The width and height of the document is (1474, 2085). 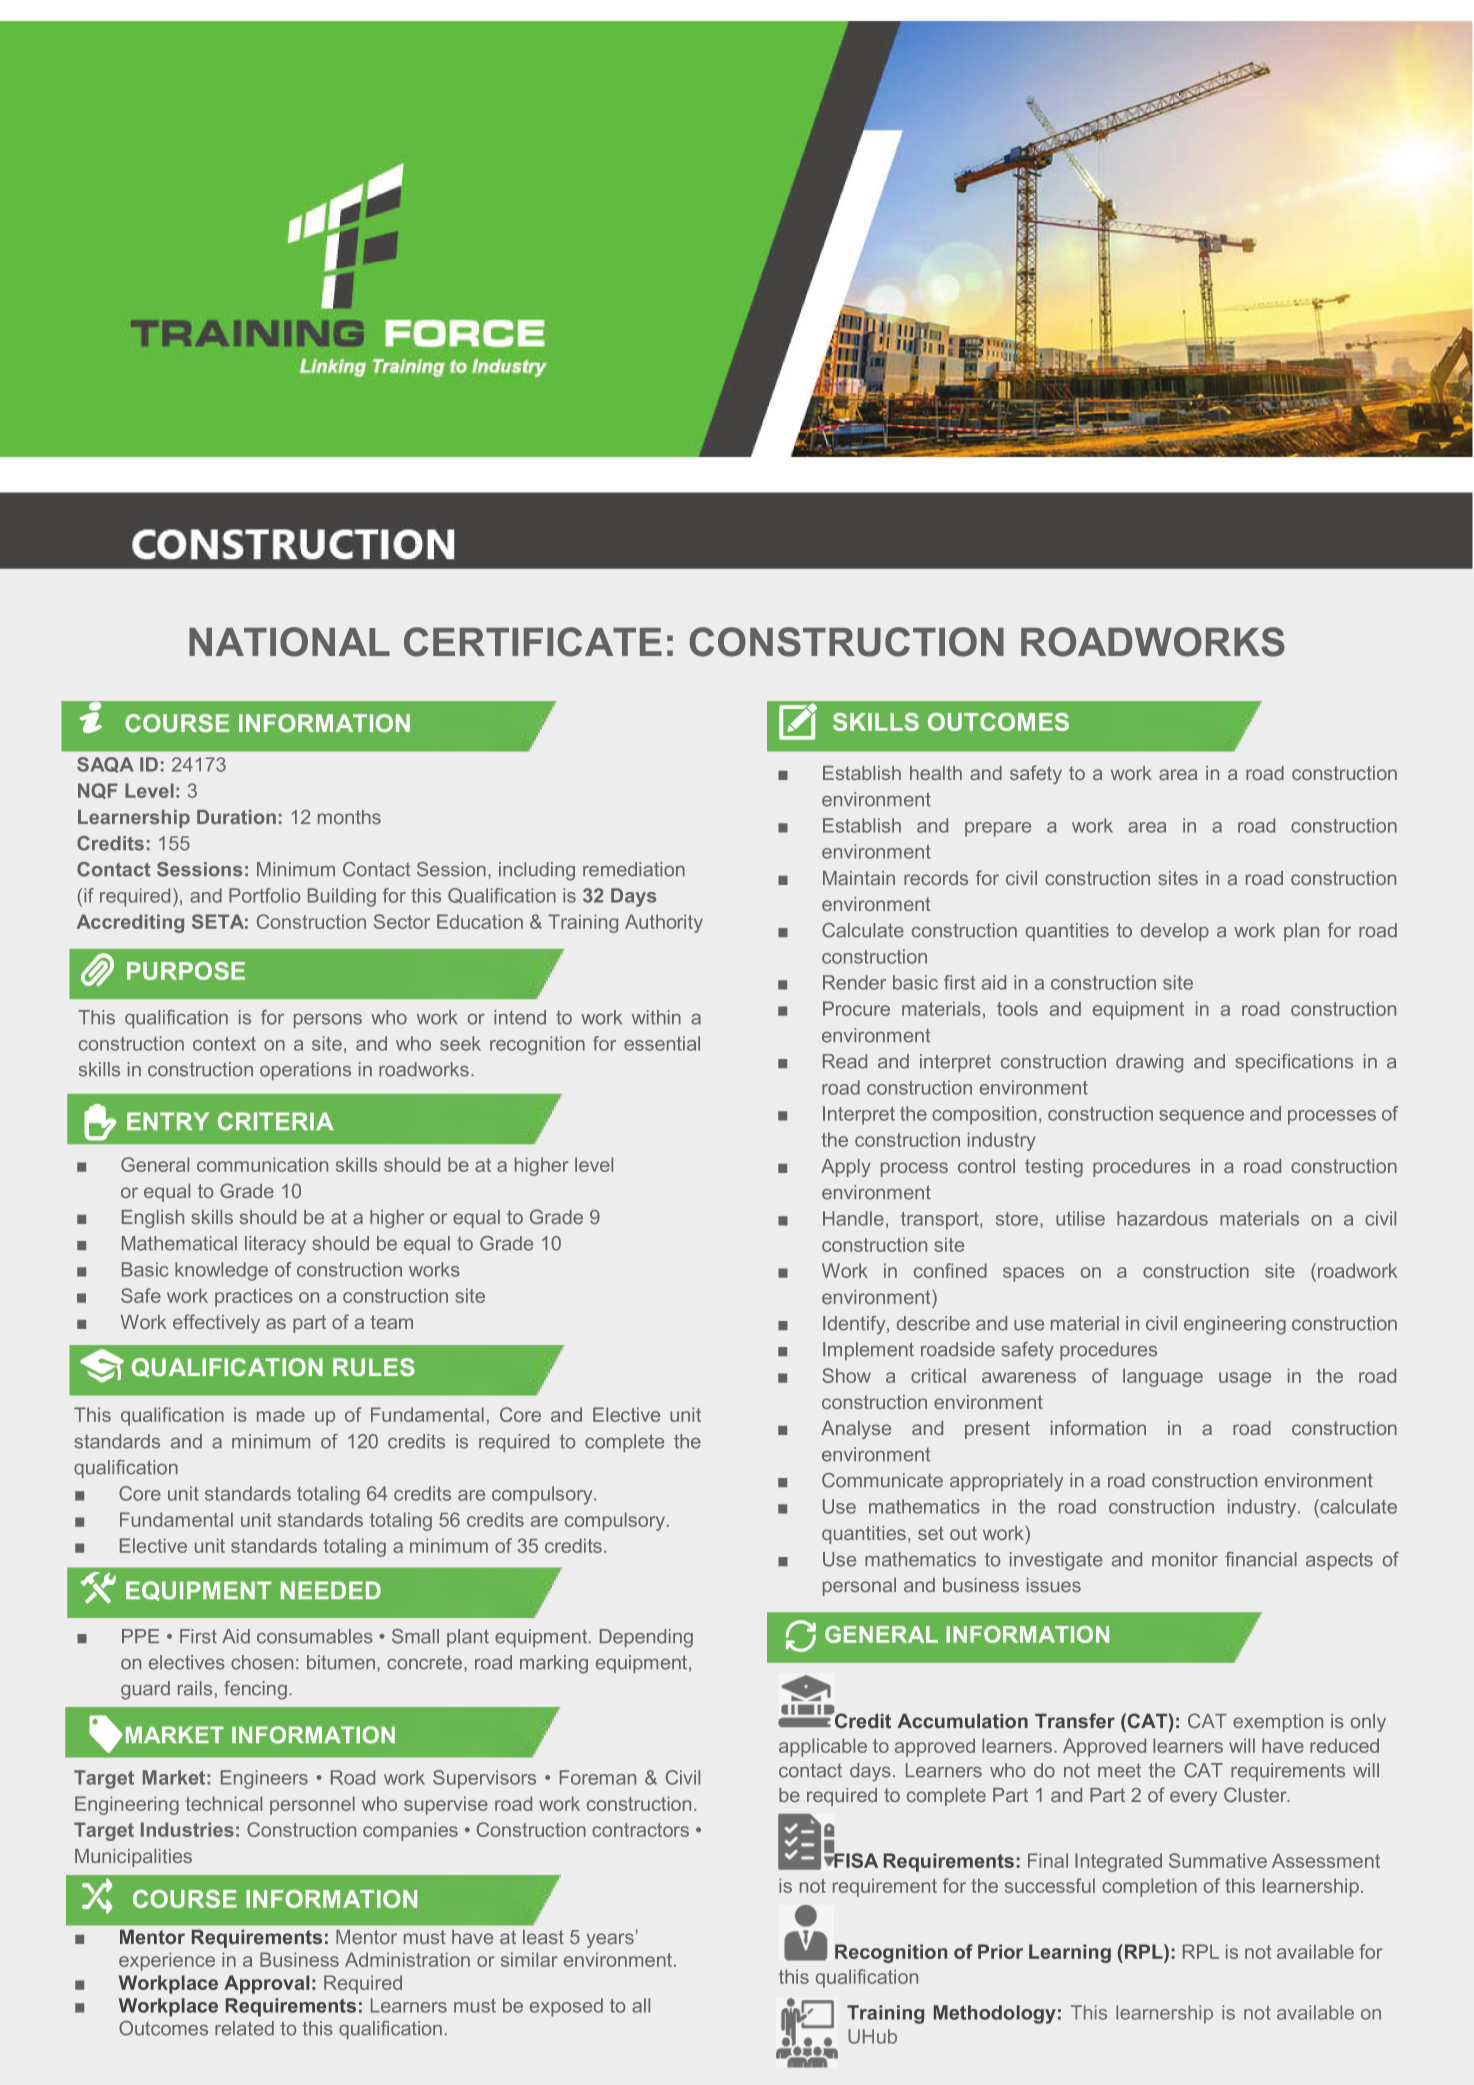 What do you see at coordinates (1149, 1063) in the document?
I see `drawing` at bounding box center [1149, 1063].
